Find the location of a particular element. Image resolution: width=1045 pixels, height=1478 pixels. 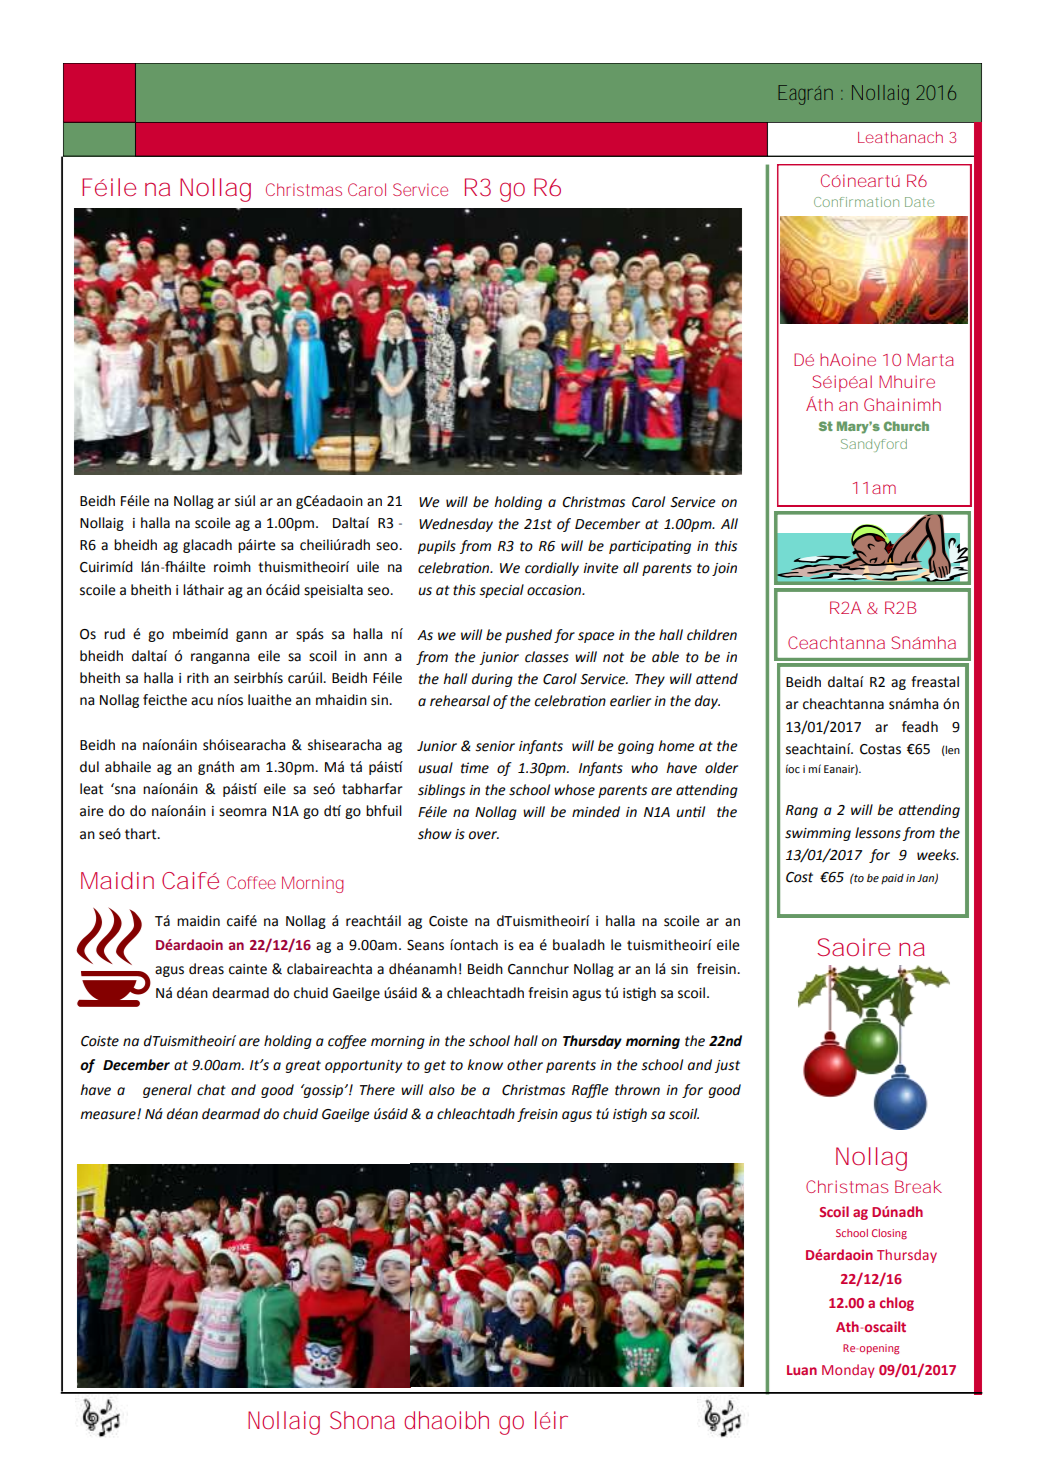

Church is located at coordinates (906, 426).
